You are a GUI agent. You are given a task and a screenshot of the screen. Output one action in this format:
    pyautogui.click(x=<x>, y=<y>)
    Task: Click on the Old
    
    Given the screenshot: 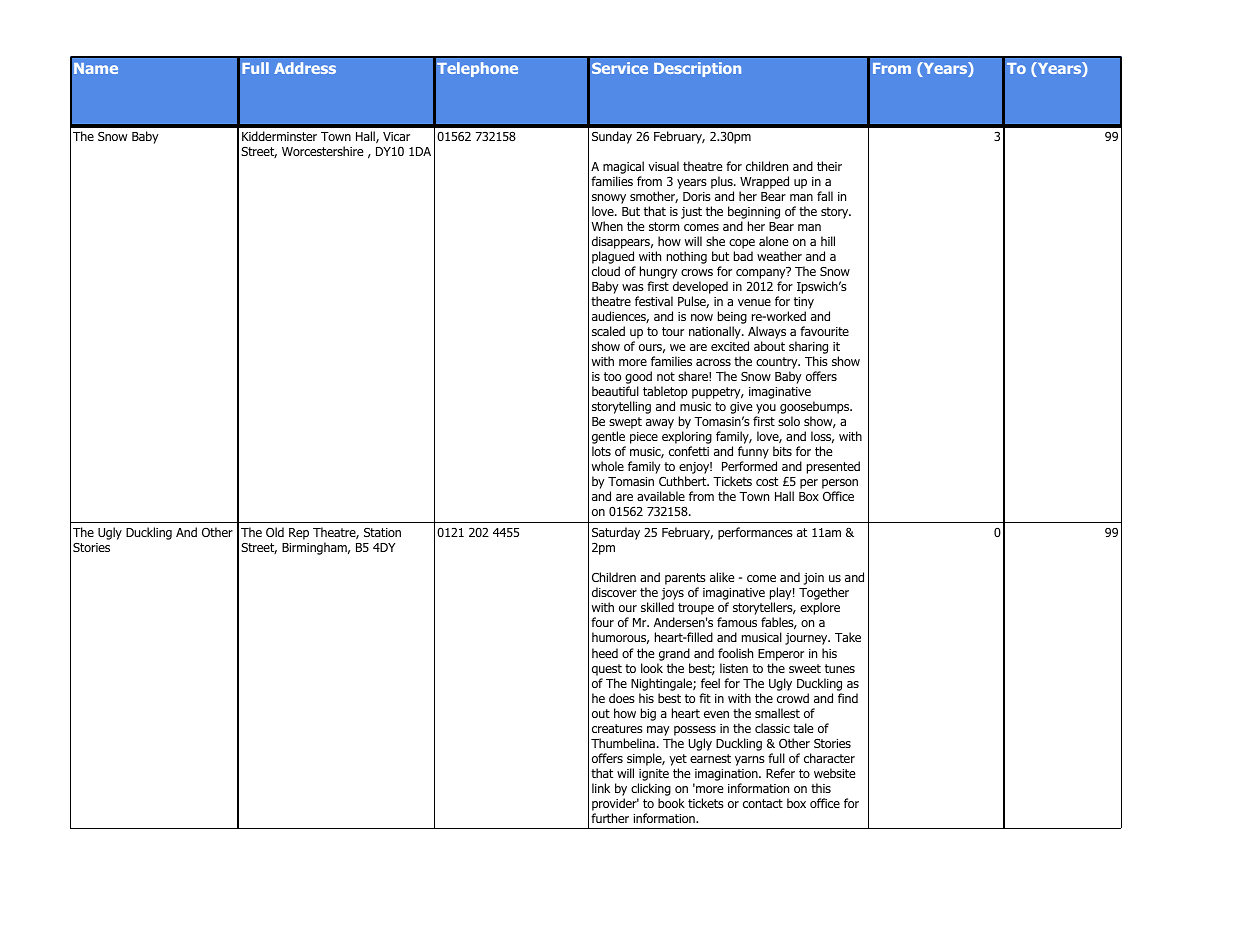 What is the action you would take?
    pyautogui.click(x=275, y=532)
